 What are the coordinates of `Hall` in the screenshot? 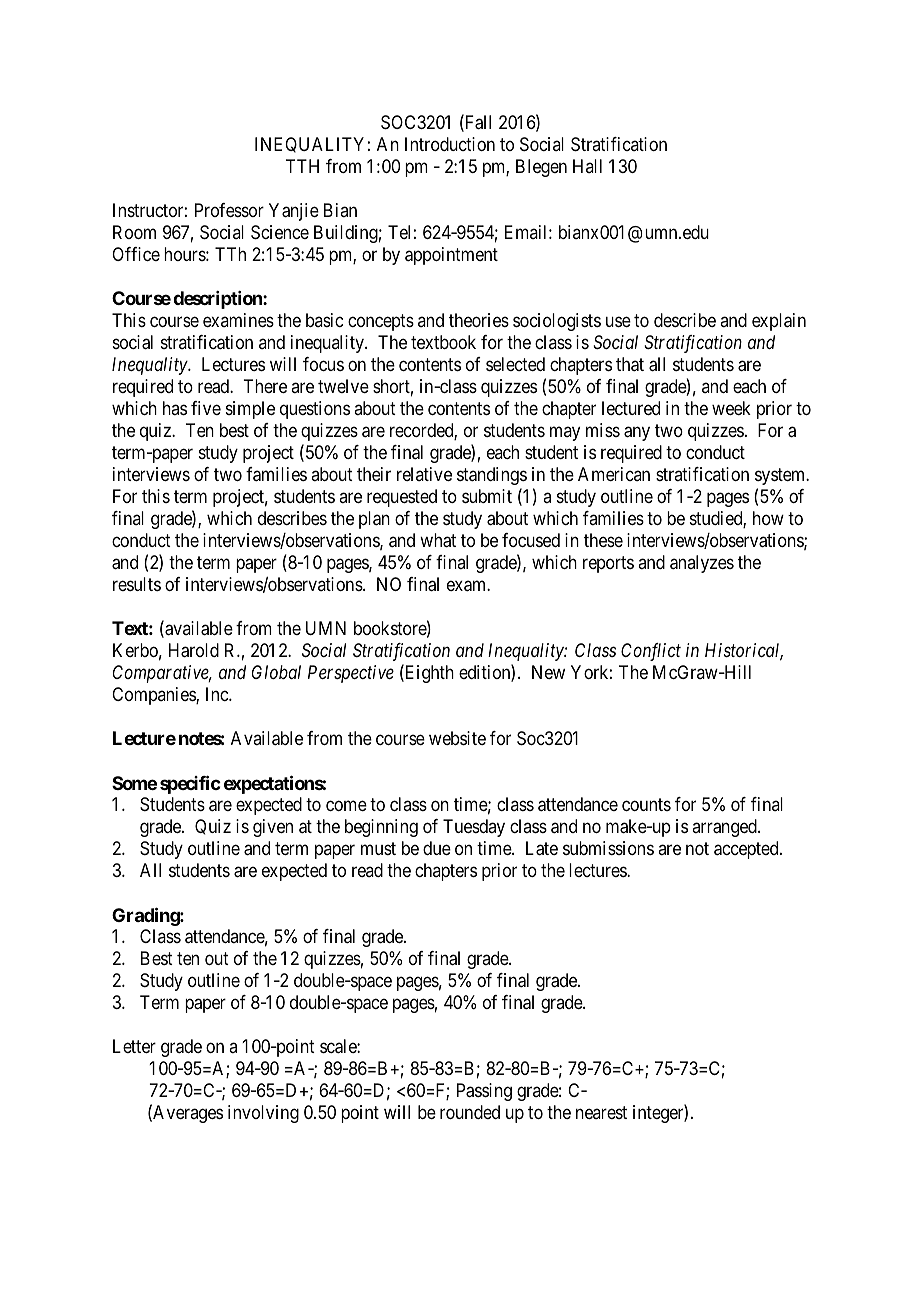 It's located at (587, 166).
